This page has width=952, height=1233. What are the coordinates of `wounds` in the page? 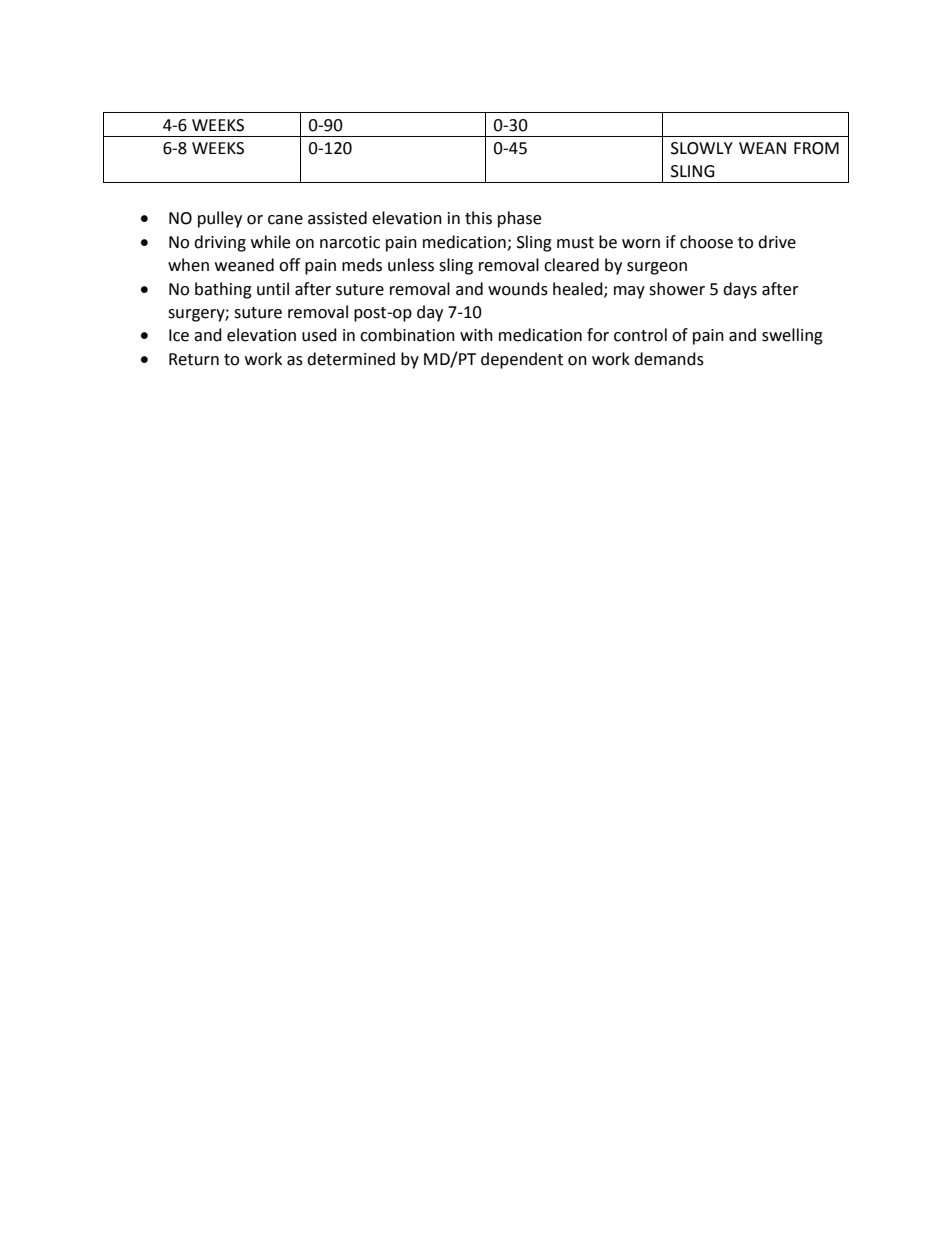 It's located at (518, 289).
